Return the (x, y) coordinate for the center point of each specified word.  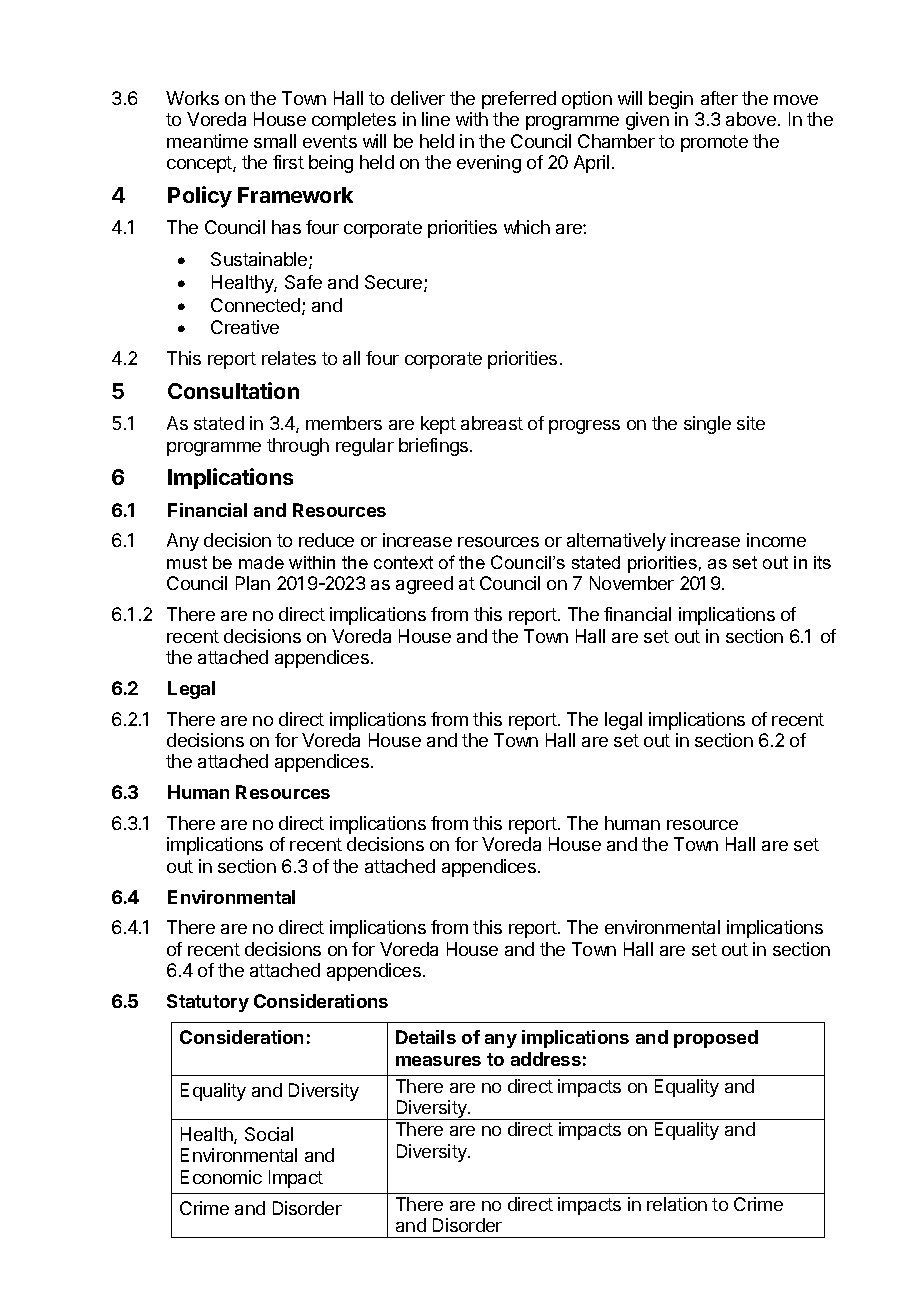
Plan (253, 583)
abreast (492, 423)
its (822, 562)
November (632, 583)
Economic (221, 1177)
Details (426, 1037)
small (275, 141)
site (751, 423)
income (776, 540)
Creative (245, 327)
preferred (519, 100)
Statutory (208, 1003)
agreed (424, 585)
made (261, 562)
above (751, 119)
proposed (716, 1039)
